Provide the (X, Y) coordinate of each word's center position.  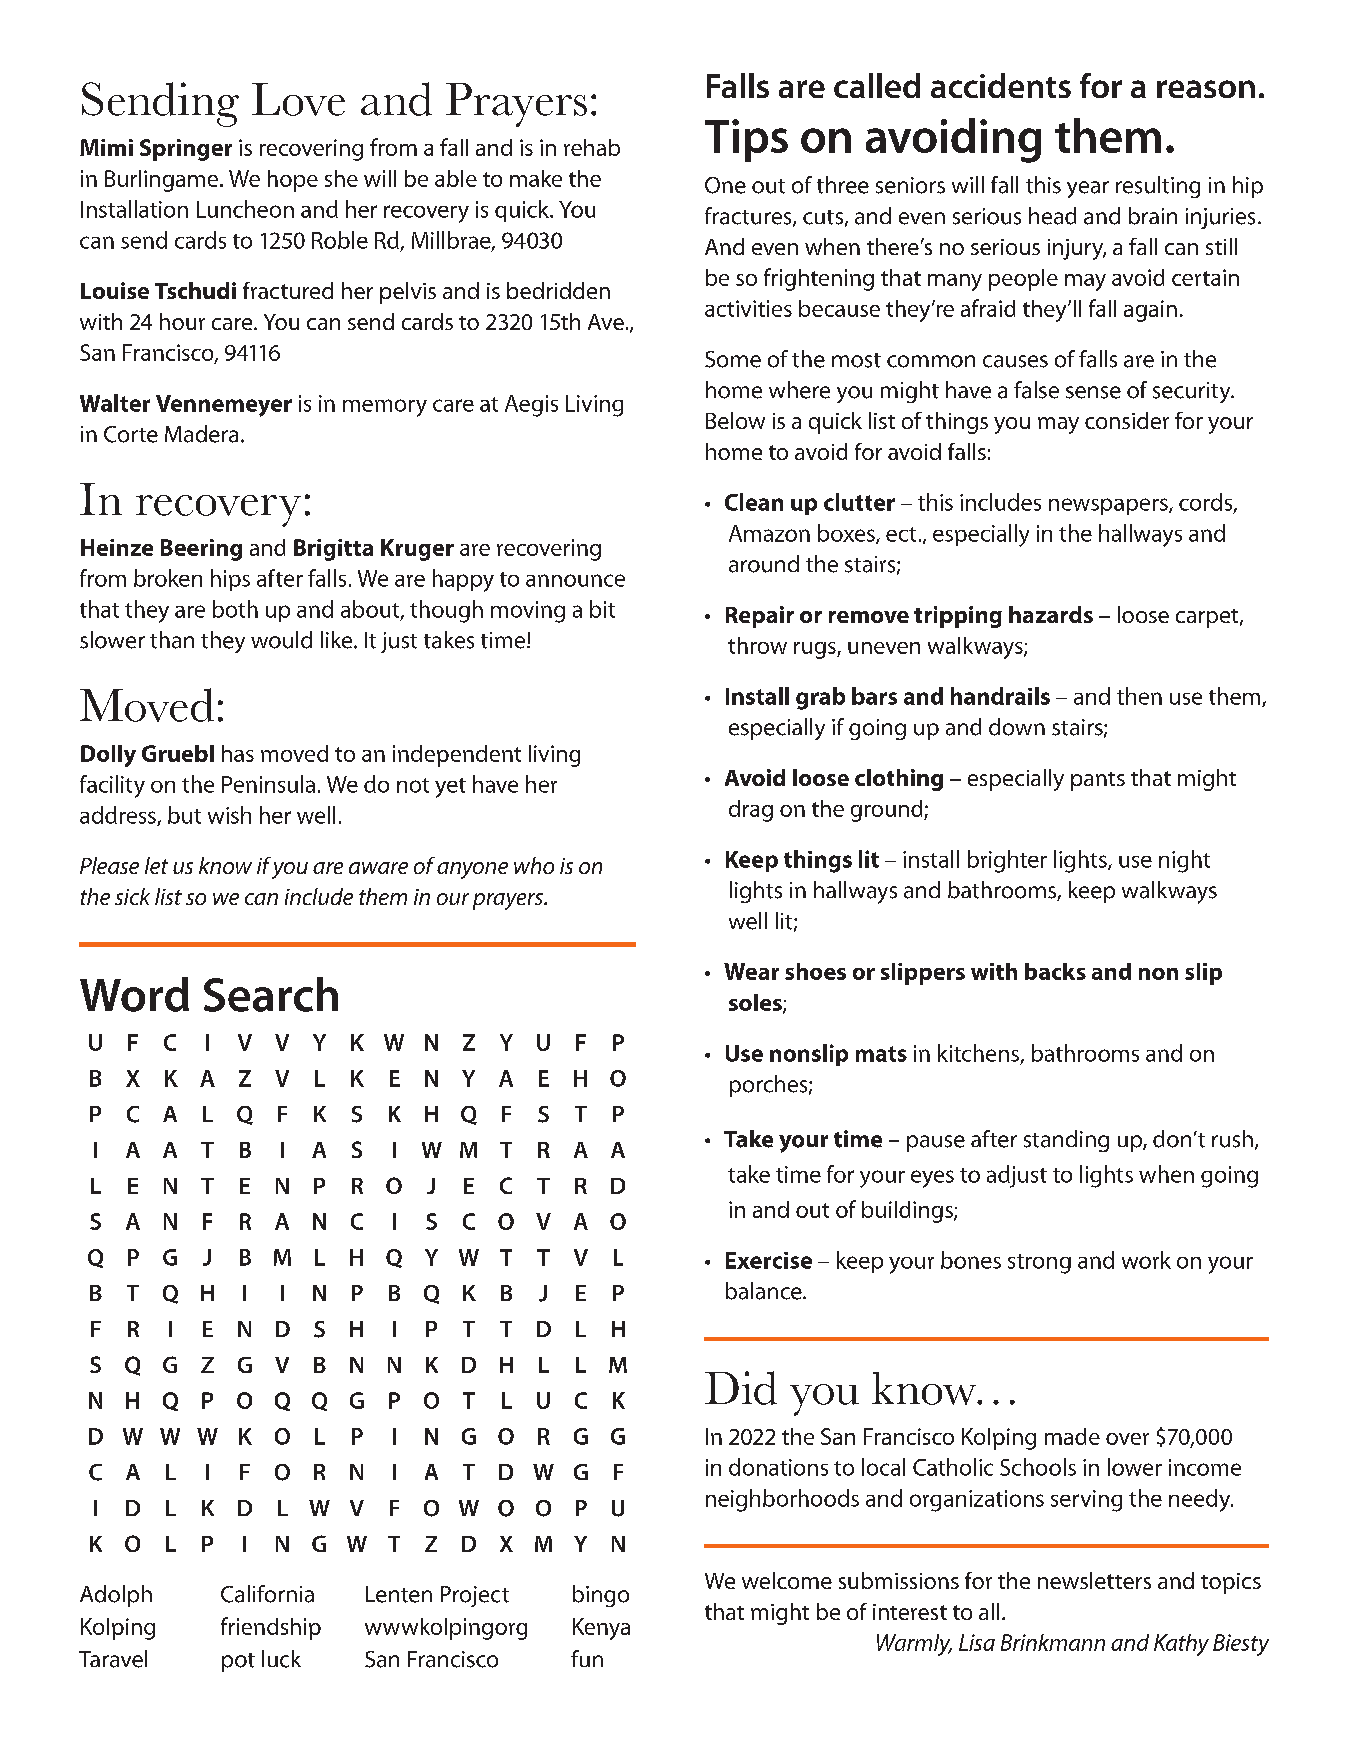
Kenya (601, 1629)
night (1184, 861)
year (1088, 189)
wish (229, 815)
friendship (271, 1628)
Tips (746, 140)
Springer (186, 150)
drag (751, 811)
